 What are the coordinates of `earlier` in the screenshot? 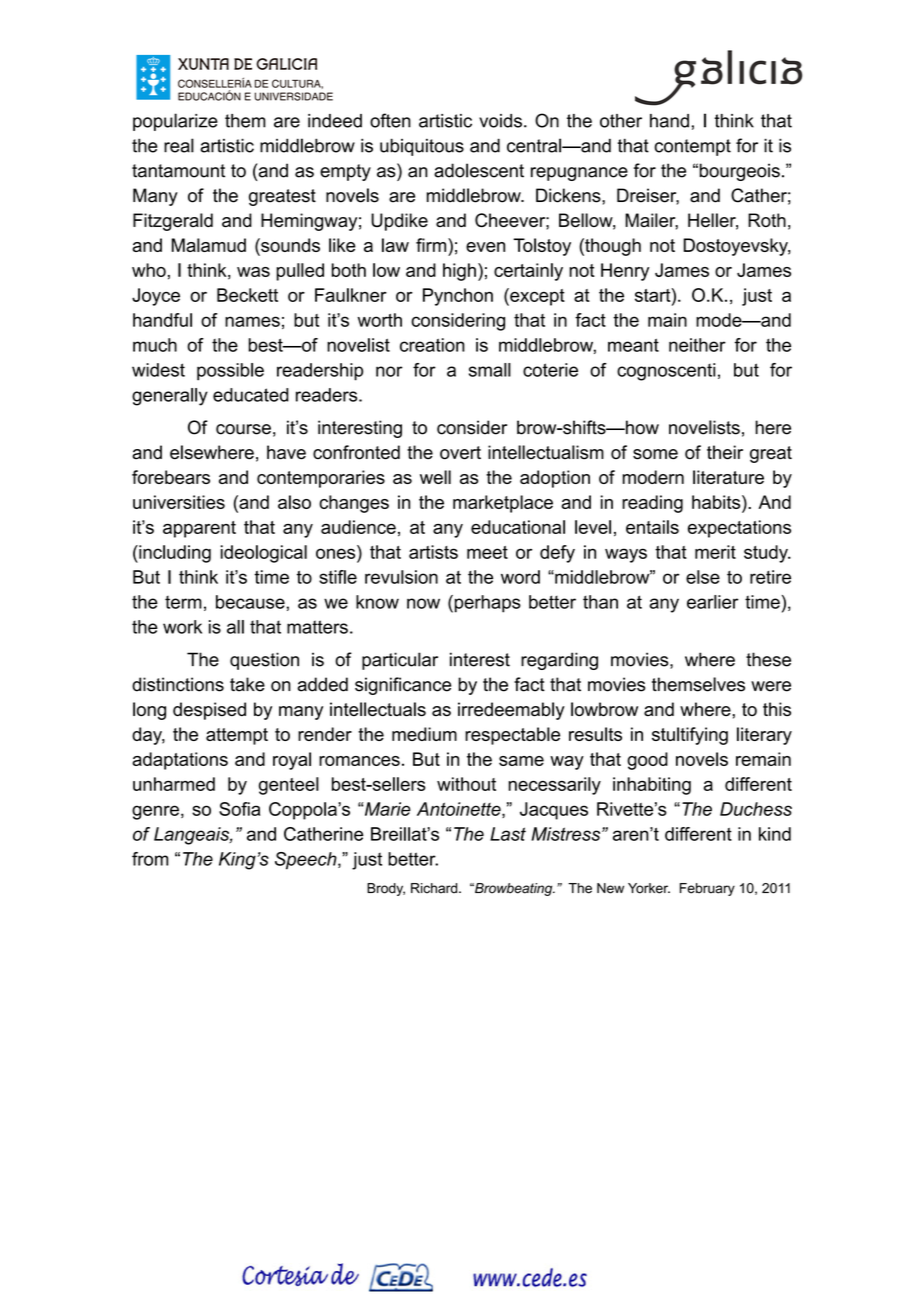 It's located at (713, 602).
